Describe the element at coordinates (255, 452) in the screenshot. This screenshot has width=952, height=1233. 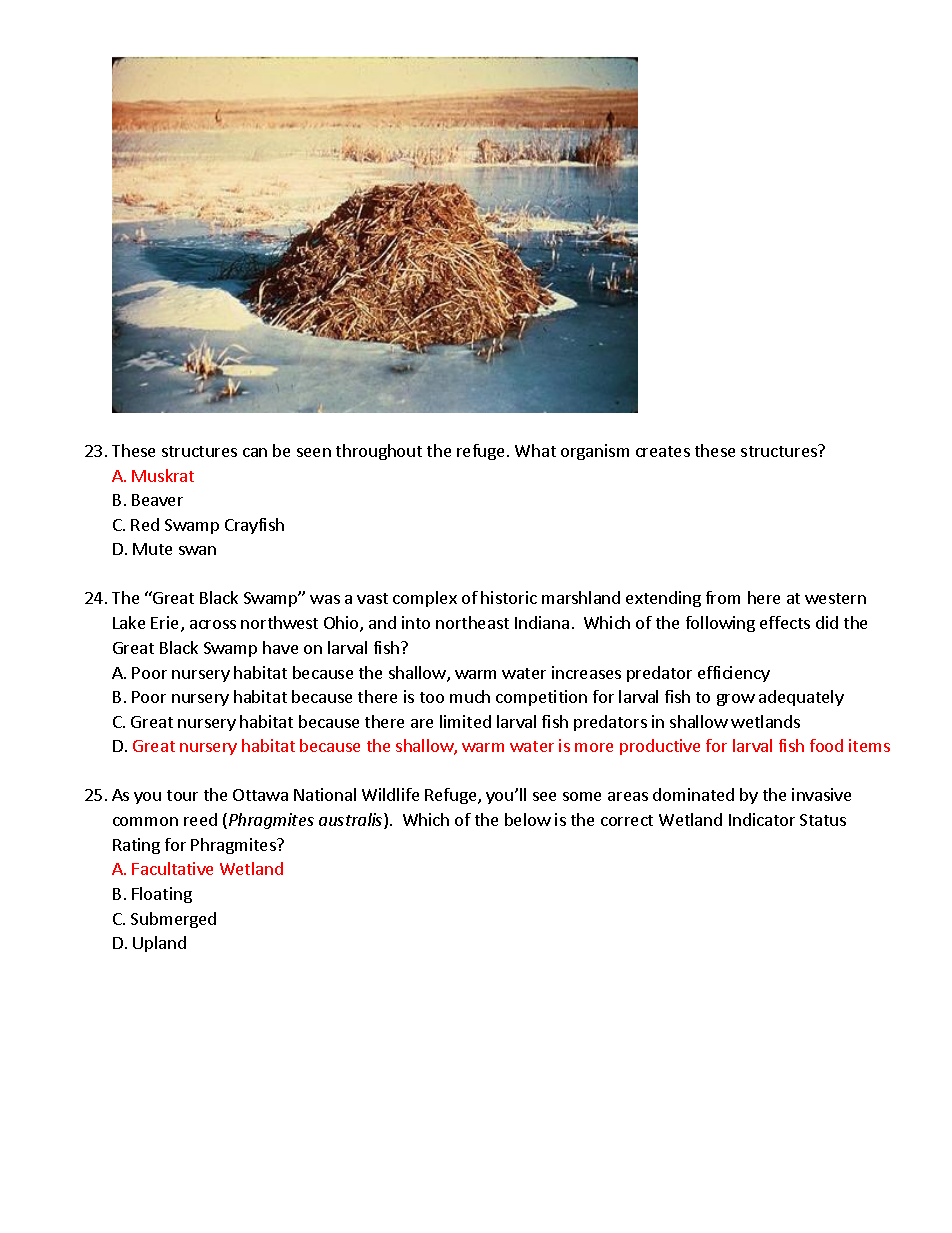
I see `can` at that location.
